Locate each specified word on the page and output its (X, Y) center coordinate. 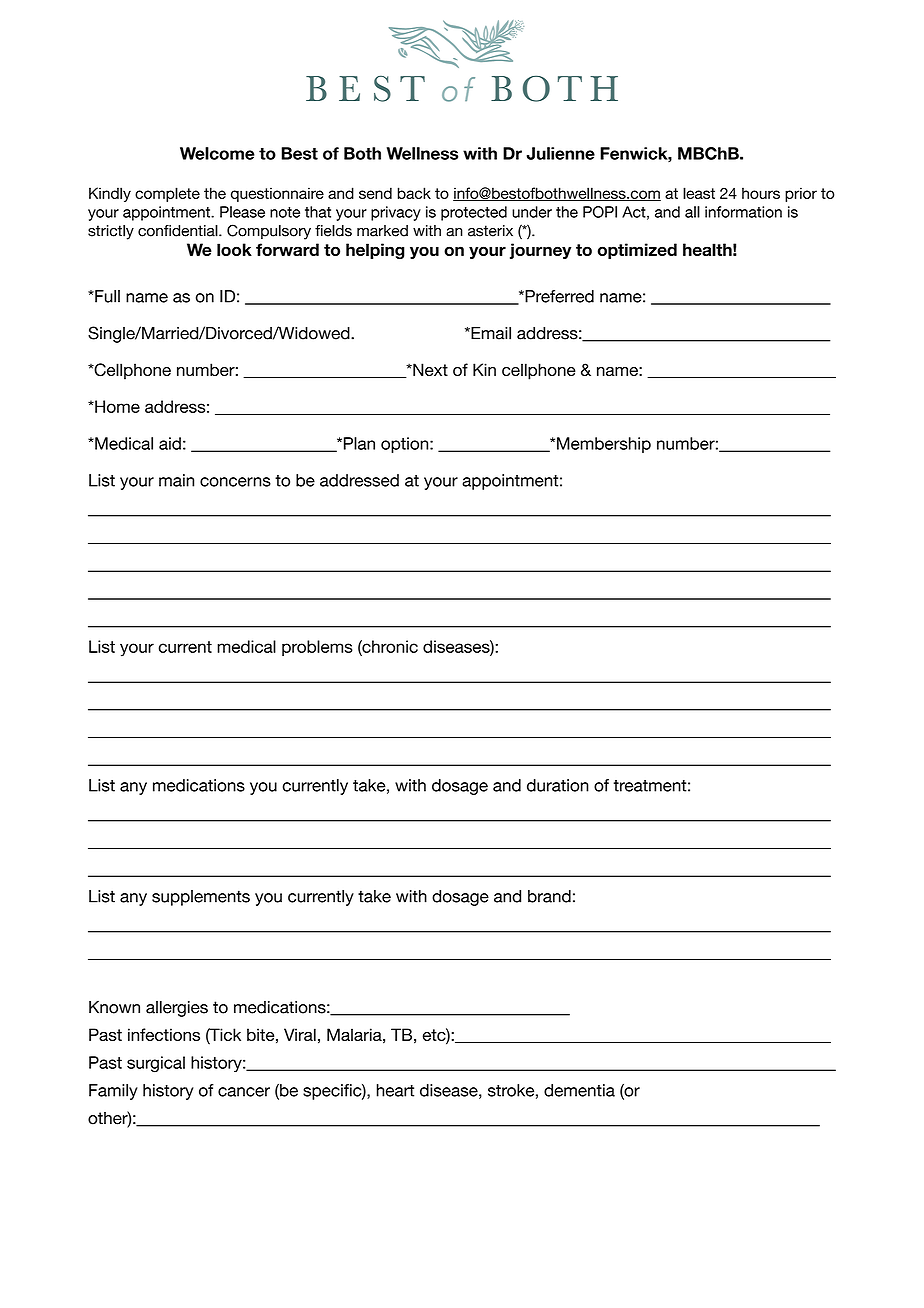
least (699, 193)
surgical (156, 1064)
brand (549, 896)
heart (395, 1090)
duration (558, 785)
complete (167, 194)
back (414, 193)
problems (317, 648)
